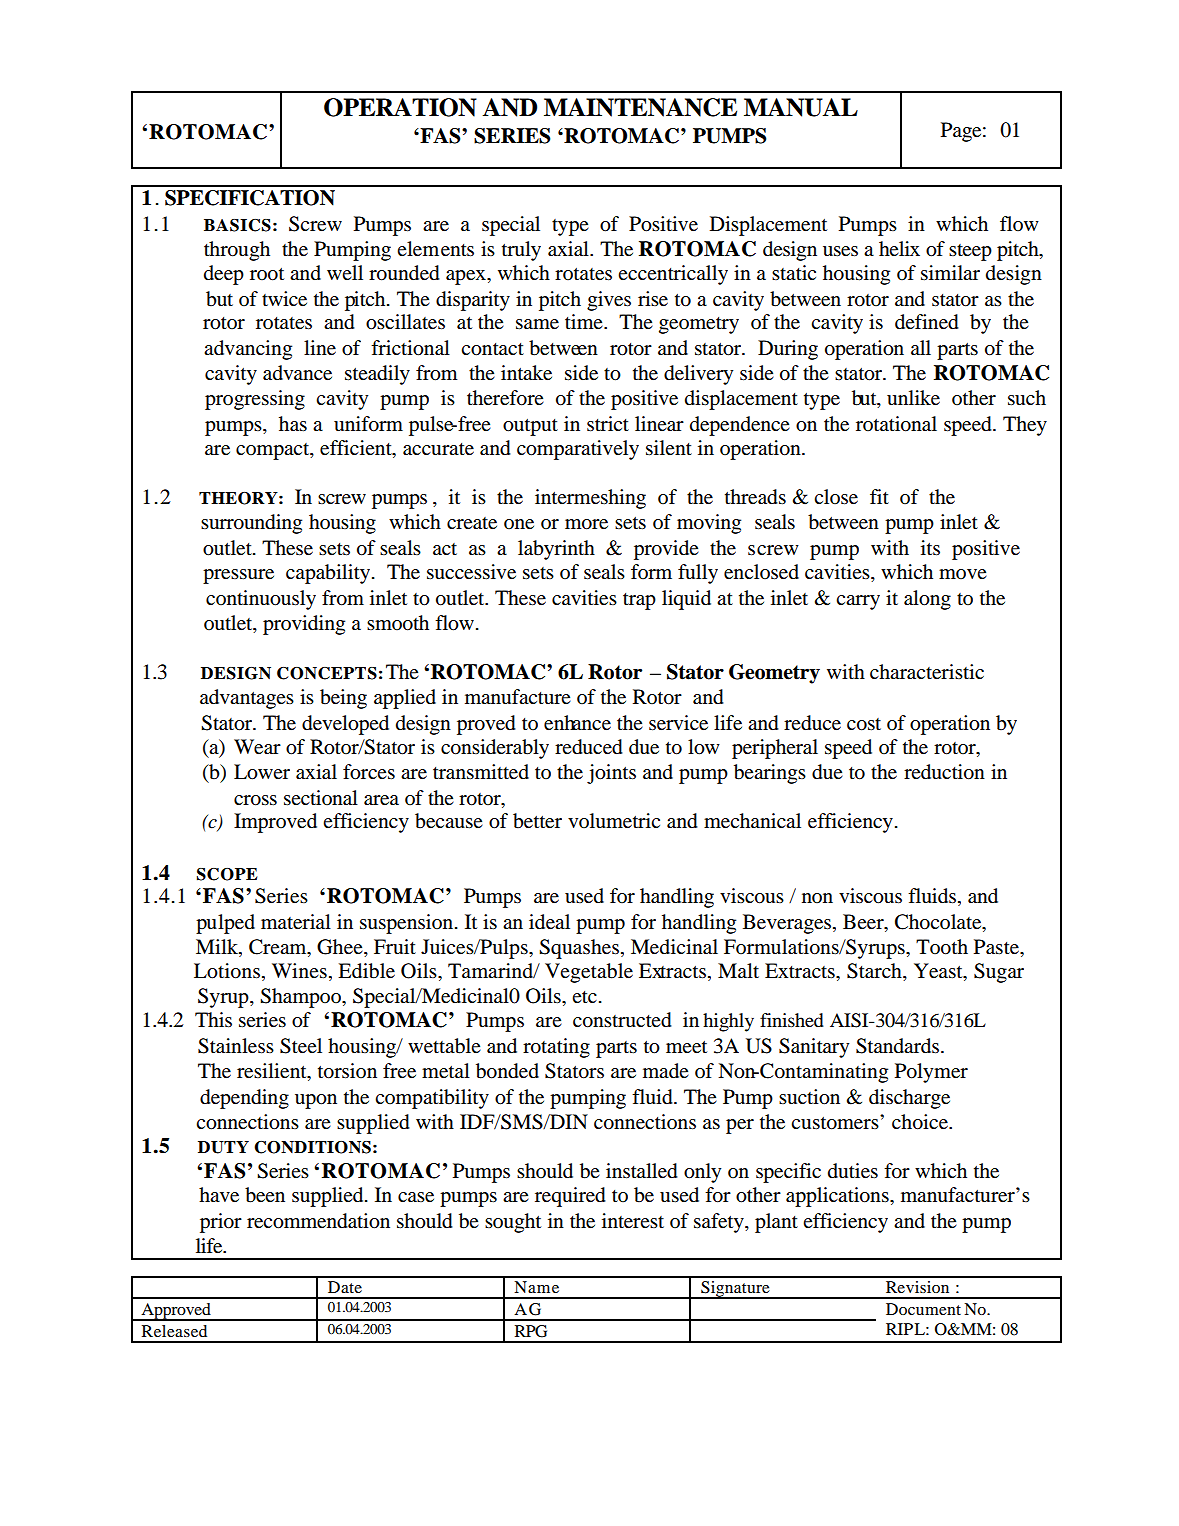 The height and width of the screenshot is (1526, 1179). What do you see at coordinates (923, 1309) in the screenshot?
I see `Document` at bounding box center [923, 1309].
